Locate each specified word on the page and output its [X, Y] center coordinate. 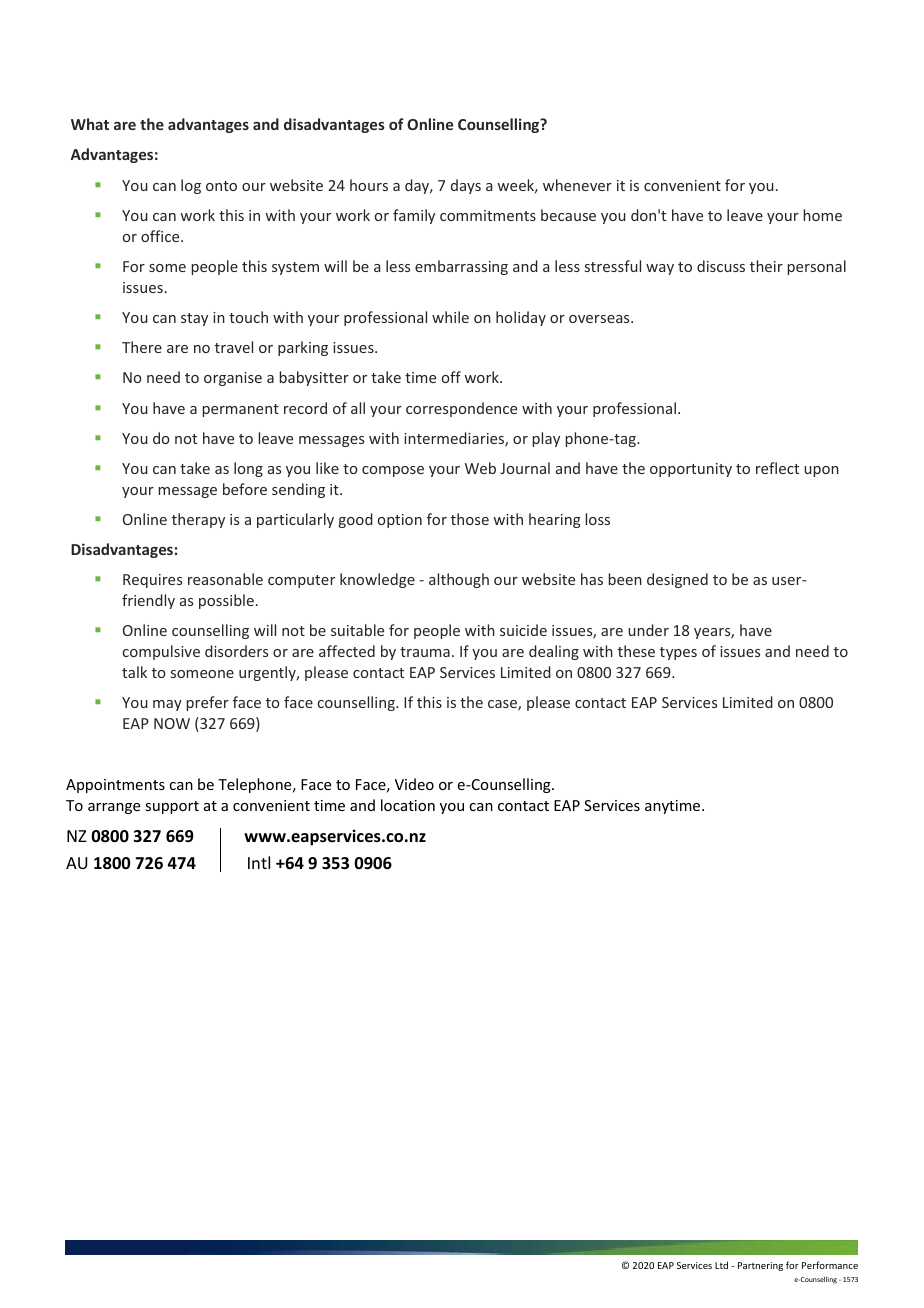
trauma [425, 652]
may [167, 705]
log [191, 186]
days [466, 186]
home [823, 215]
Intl [259, 862]
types [678, 653]
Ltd [721, 1265]
